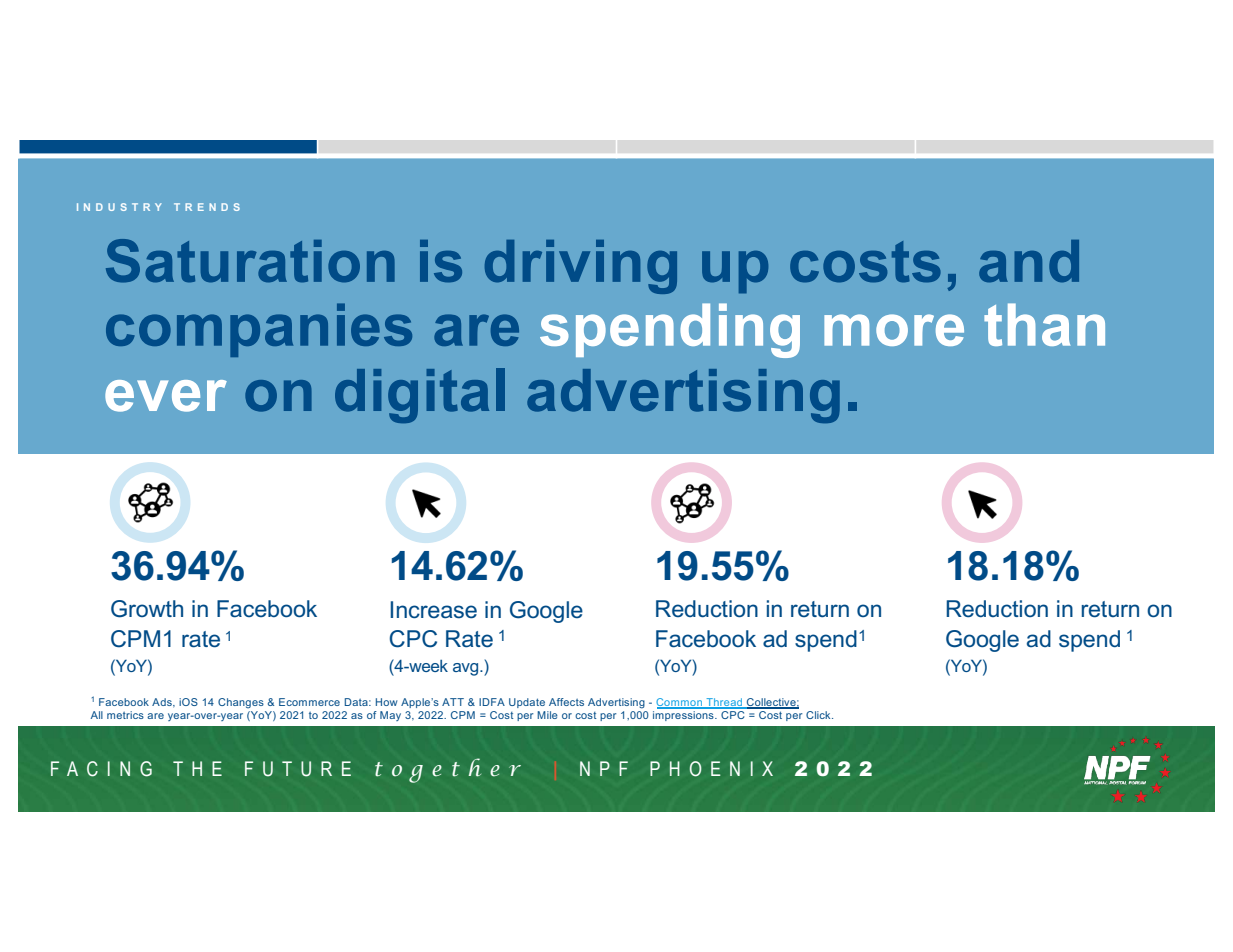 This screenshot has width=1233, height=952. I want to click on Changes, so click(241, 703).
